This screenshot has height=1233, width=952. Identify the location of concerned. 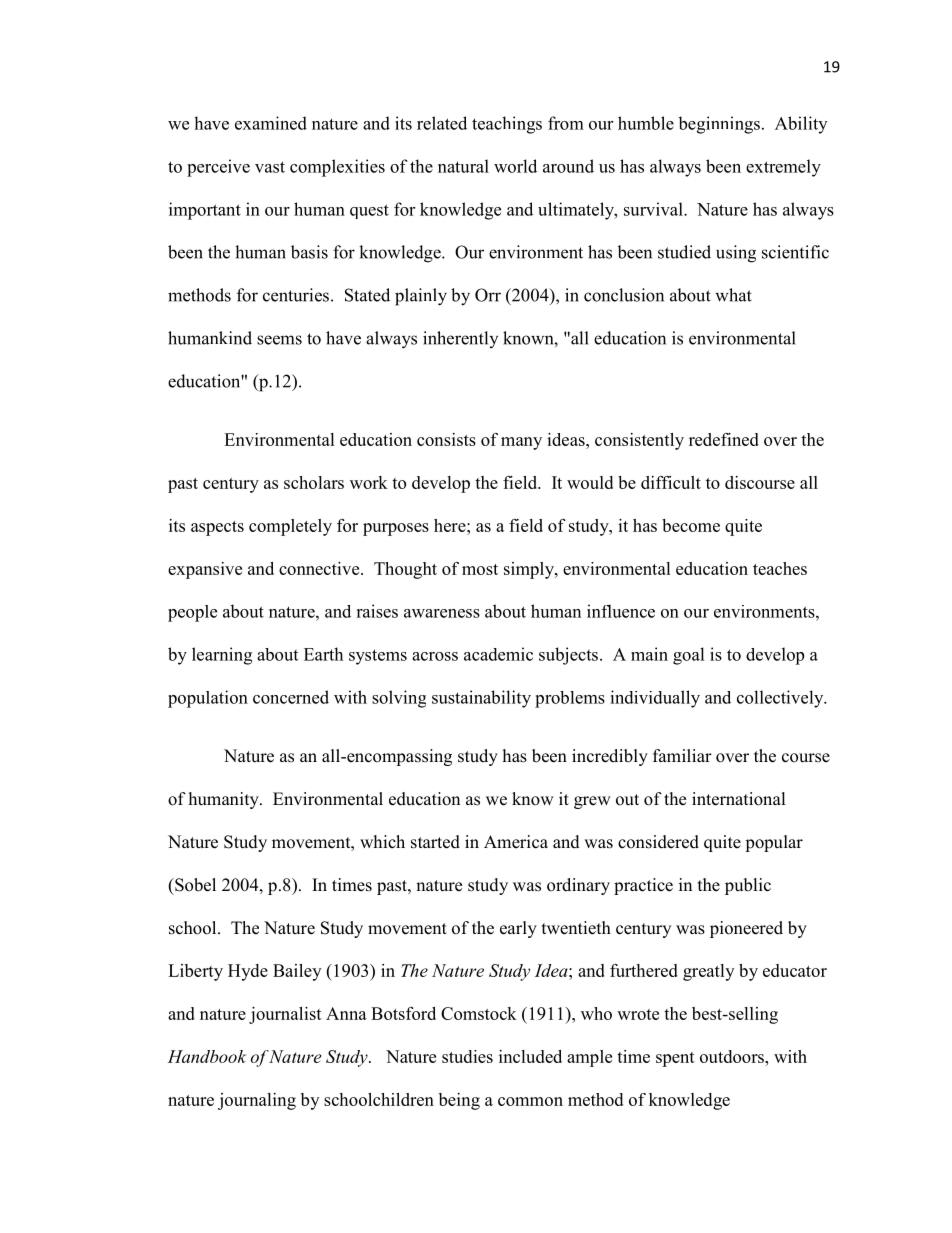
(291, 697).
